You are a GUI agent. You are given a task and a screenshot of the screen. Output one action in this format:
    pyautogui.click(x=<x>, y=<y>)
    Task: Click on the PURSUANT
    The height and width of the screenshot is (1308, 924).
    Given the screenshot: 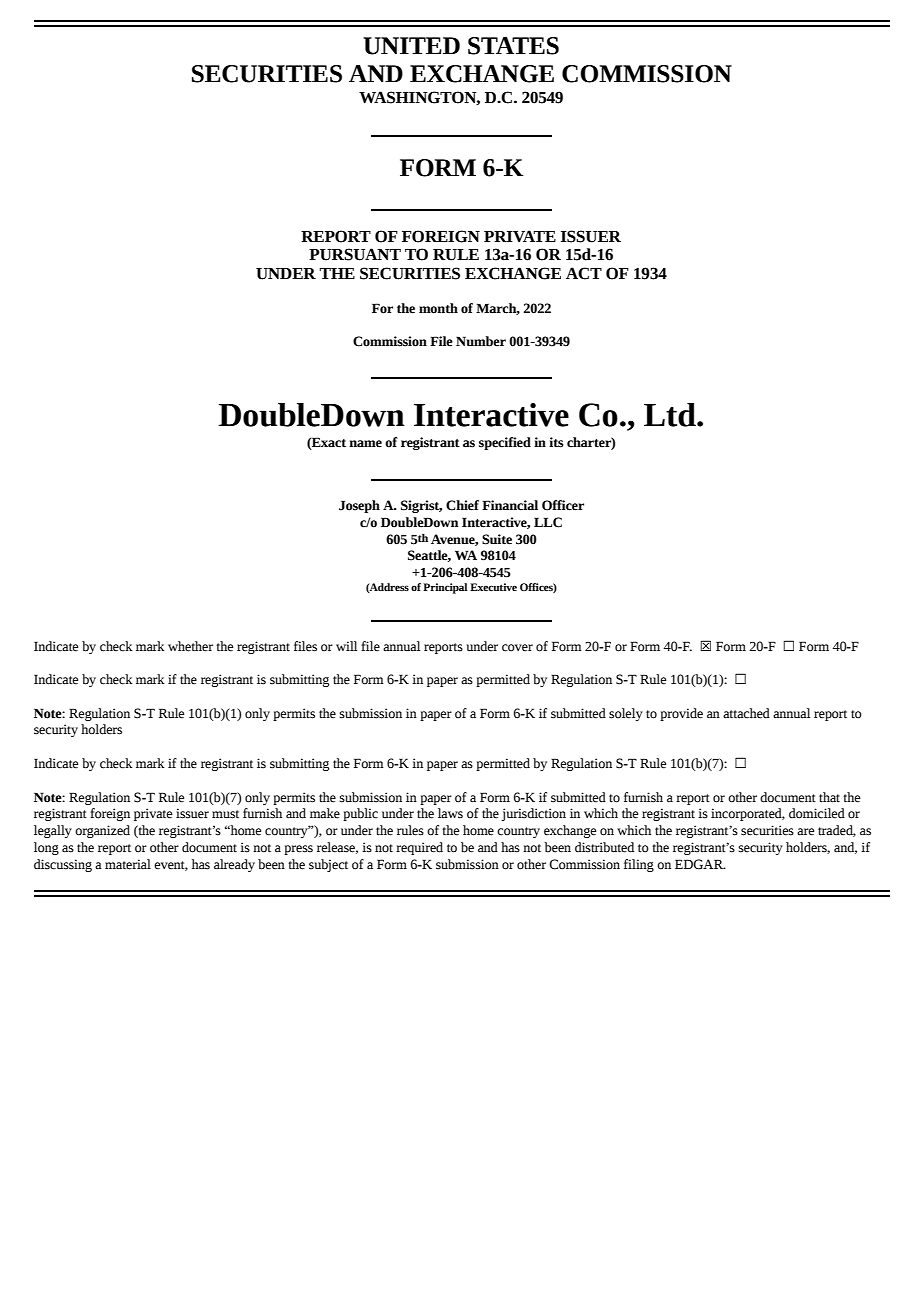 What is the action you would take?
    pyautogui.click(x=355, y=254)
